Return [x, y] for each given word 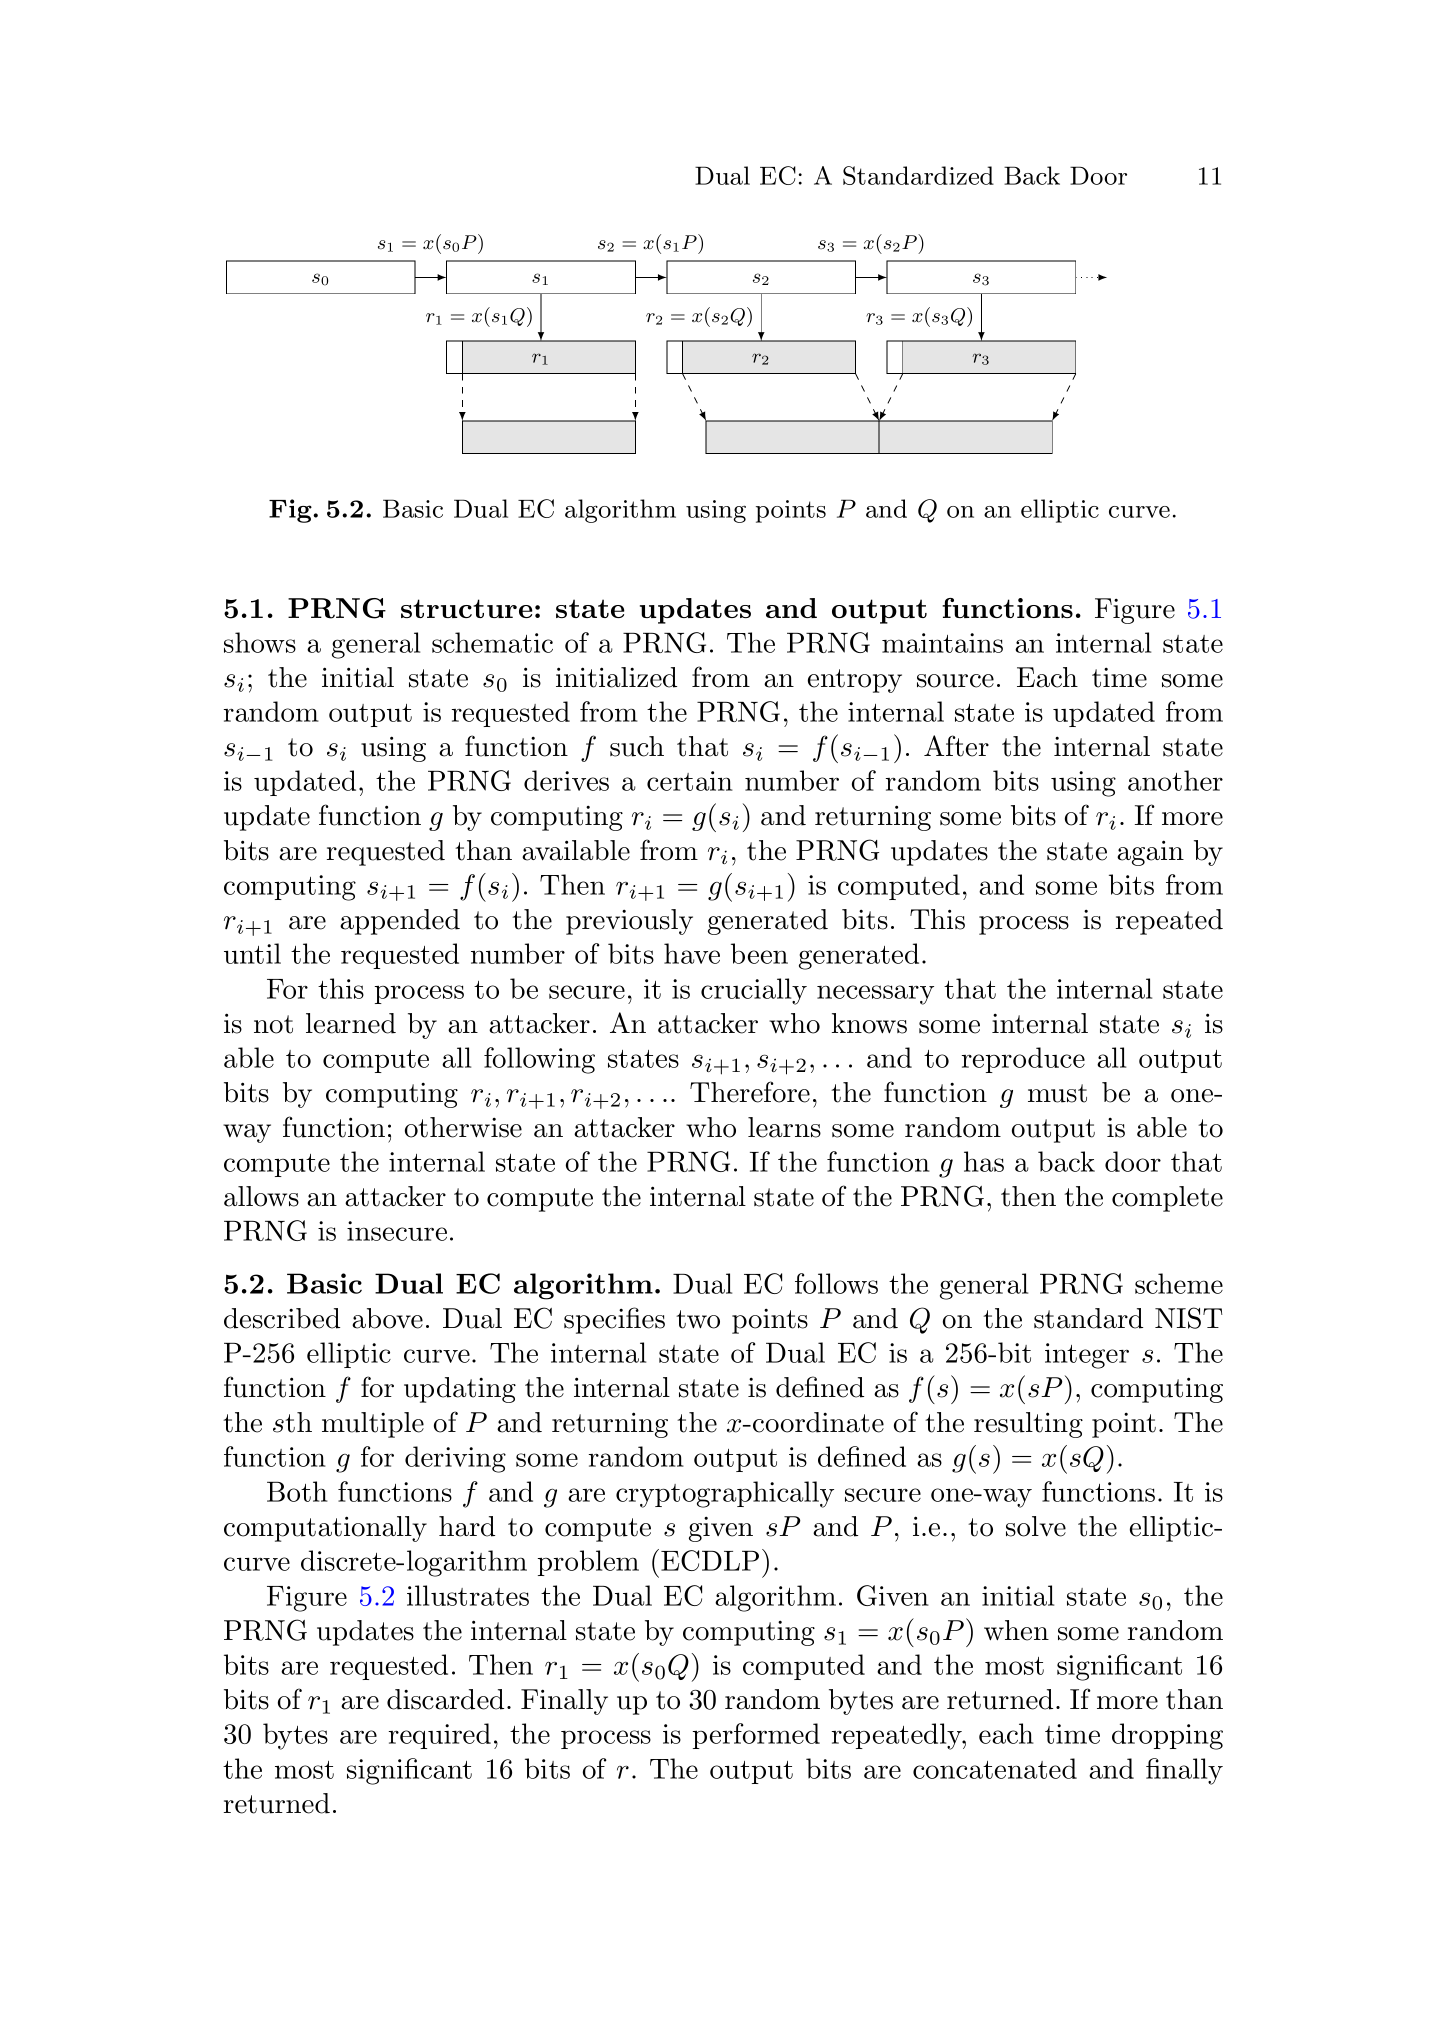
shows [260, 642]
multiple [373, 1425]
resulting [1028, 1425]
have [692, 953]
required [440, 1736]
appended [400, 922]
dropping [1167, 1736]
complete [1167, 1199]
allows [261, 1196]
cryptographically [725, 1494]
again [1150, 853]
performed [756, 1736]
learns [784, 1127]
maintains [942, 643]
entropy [855, 681]
